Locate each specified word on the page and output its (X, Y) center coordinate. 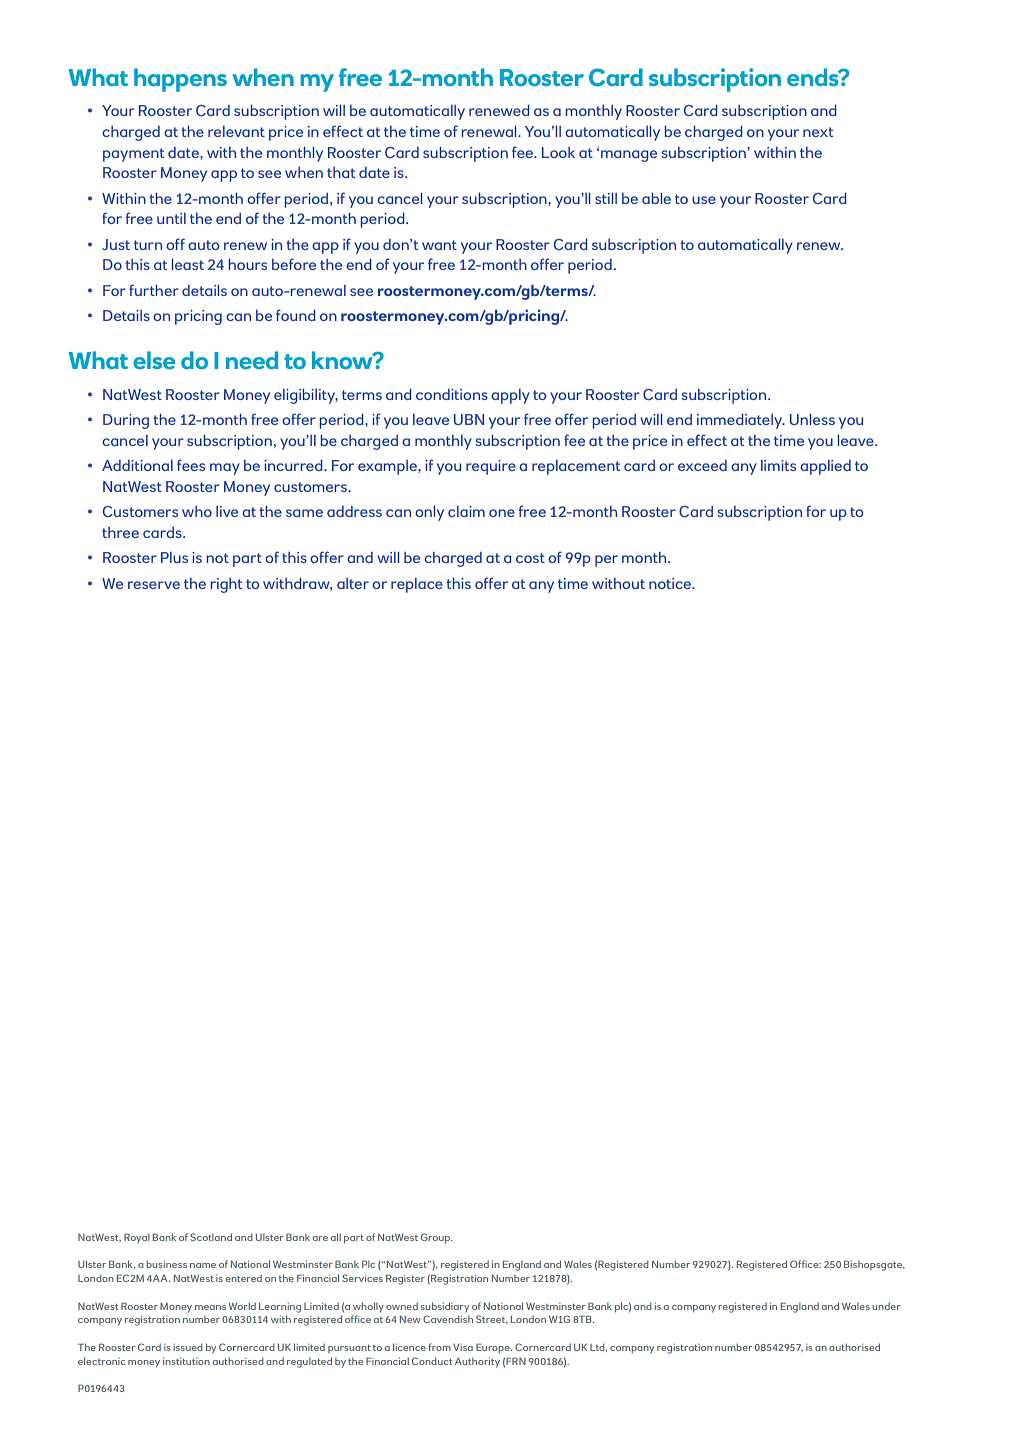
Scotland (211, 1237)
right (226, 585)
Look (558, 152)
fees (191, 465)
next (818, 132)
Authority (477, 1362)
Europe (494, 1348)
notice (671, 583)
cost (530, 558)
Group (437, 1238)
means (210, 1307)
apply (510, 396)
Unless (812, 419)
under (886, 1306)
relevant (236, 131)
